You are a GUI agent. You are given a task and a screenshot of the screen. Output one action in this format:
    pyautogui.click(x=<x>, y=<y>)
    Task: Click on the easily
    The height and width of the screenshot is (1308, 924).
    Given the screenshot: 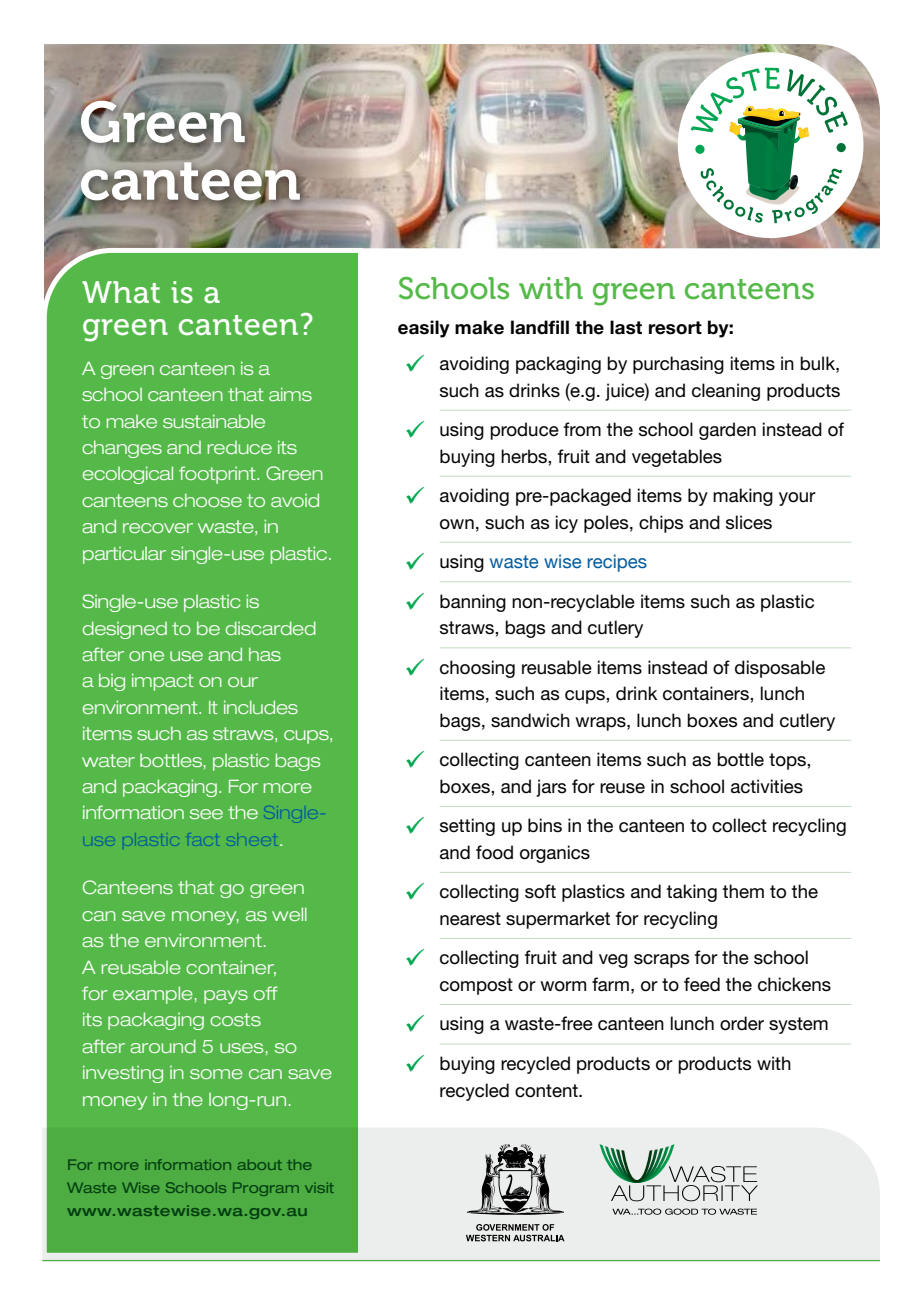 What is the action you would take?
    pyautogui.click(x=424, y=329)
